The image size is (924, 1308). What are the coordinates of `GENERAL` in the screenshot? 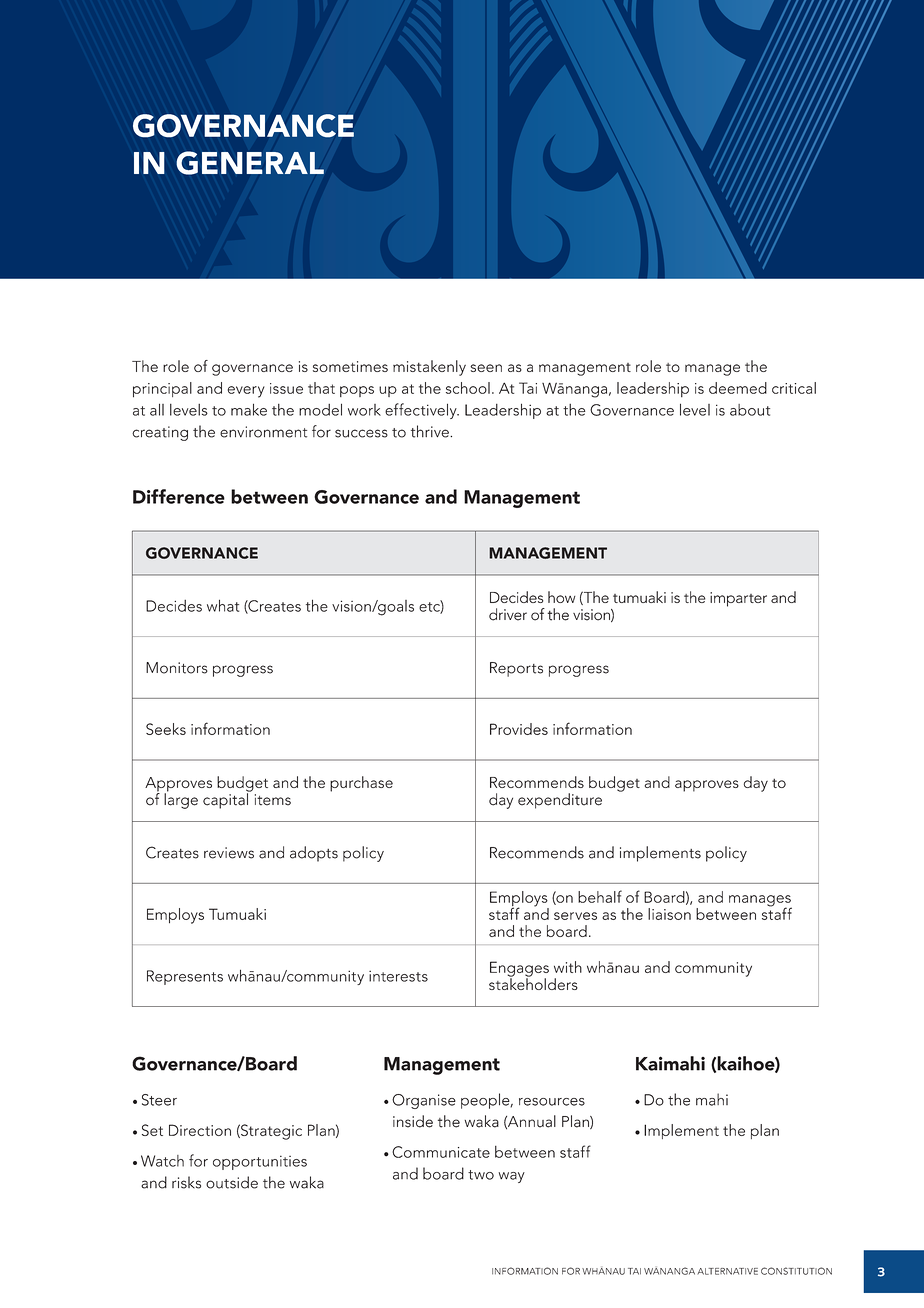 It's located at (250, 163).
